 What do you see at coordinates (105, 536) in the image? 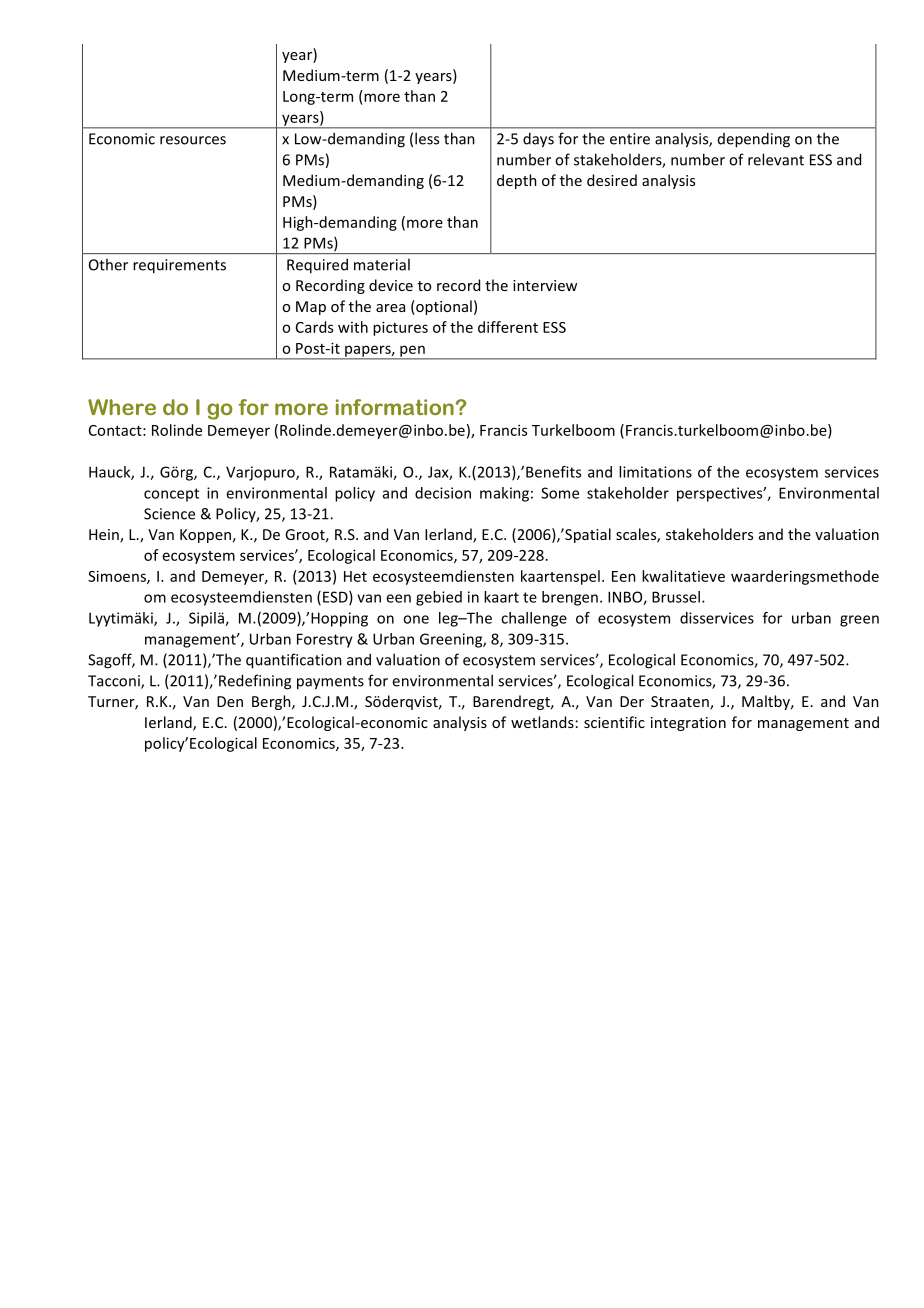
I see `Hein` at bounding box center [105, 536].
